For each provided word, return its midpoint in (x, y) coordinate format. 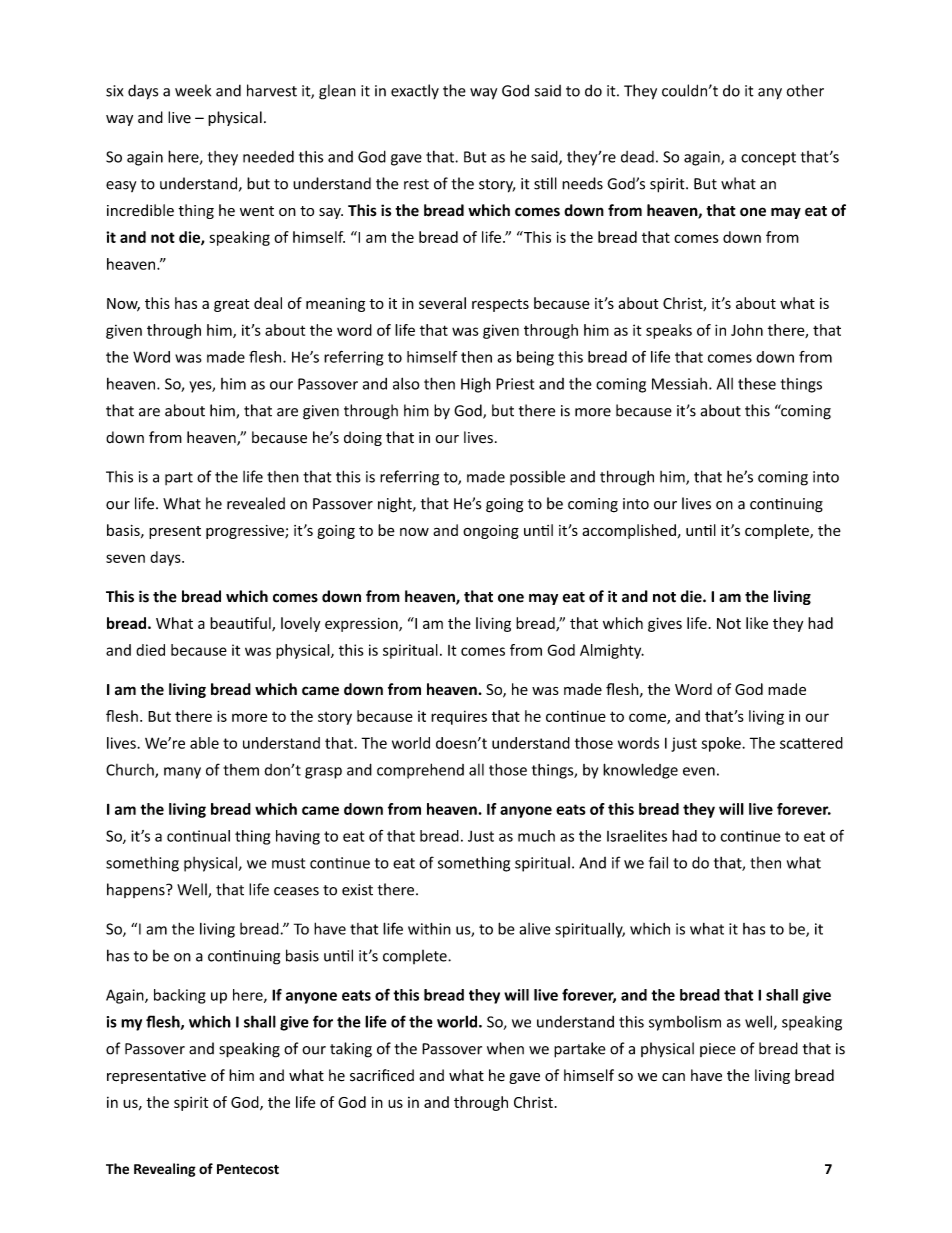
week (193, 90)
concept (768, 159)
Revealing (165, 1170)
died (150, 650)
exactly (415, 91)
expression (362, 625)
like (757, 623)
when (505, 1048)
